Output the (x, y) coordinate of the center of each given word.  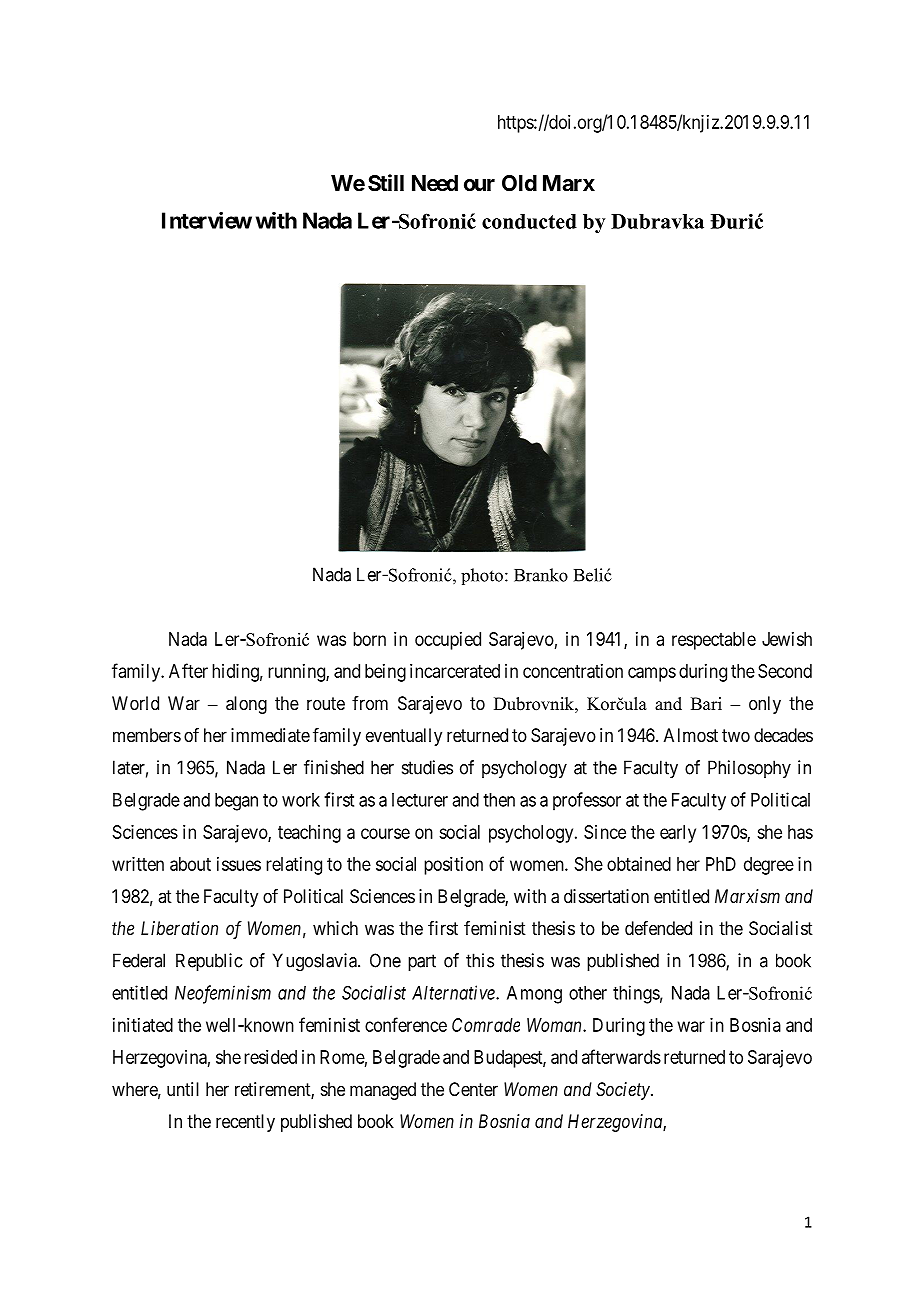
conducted (529, 221)
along (246, 705)
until (183, 1089)
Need (435, 183)
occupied (448, 641)
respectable (714, 641)
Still (386, 183)
